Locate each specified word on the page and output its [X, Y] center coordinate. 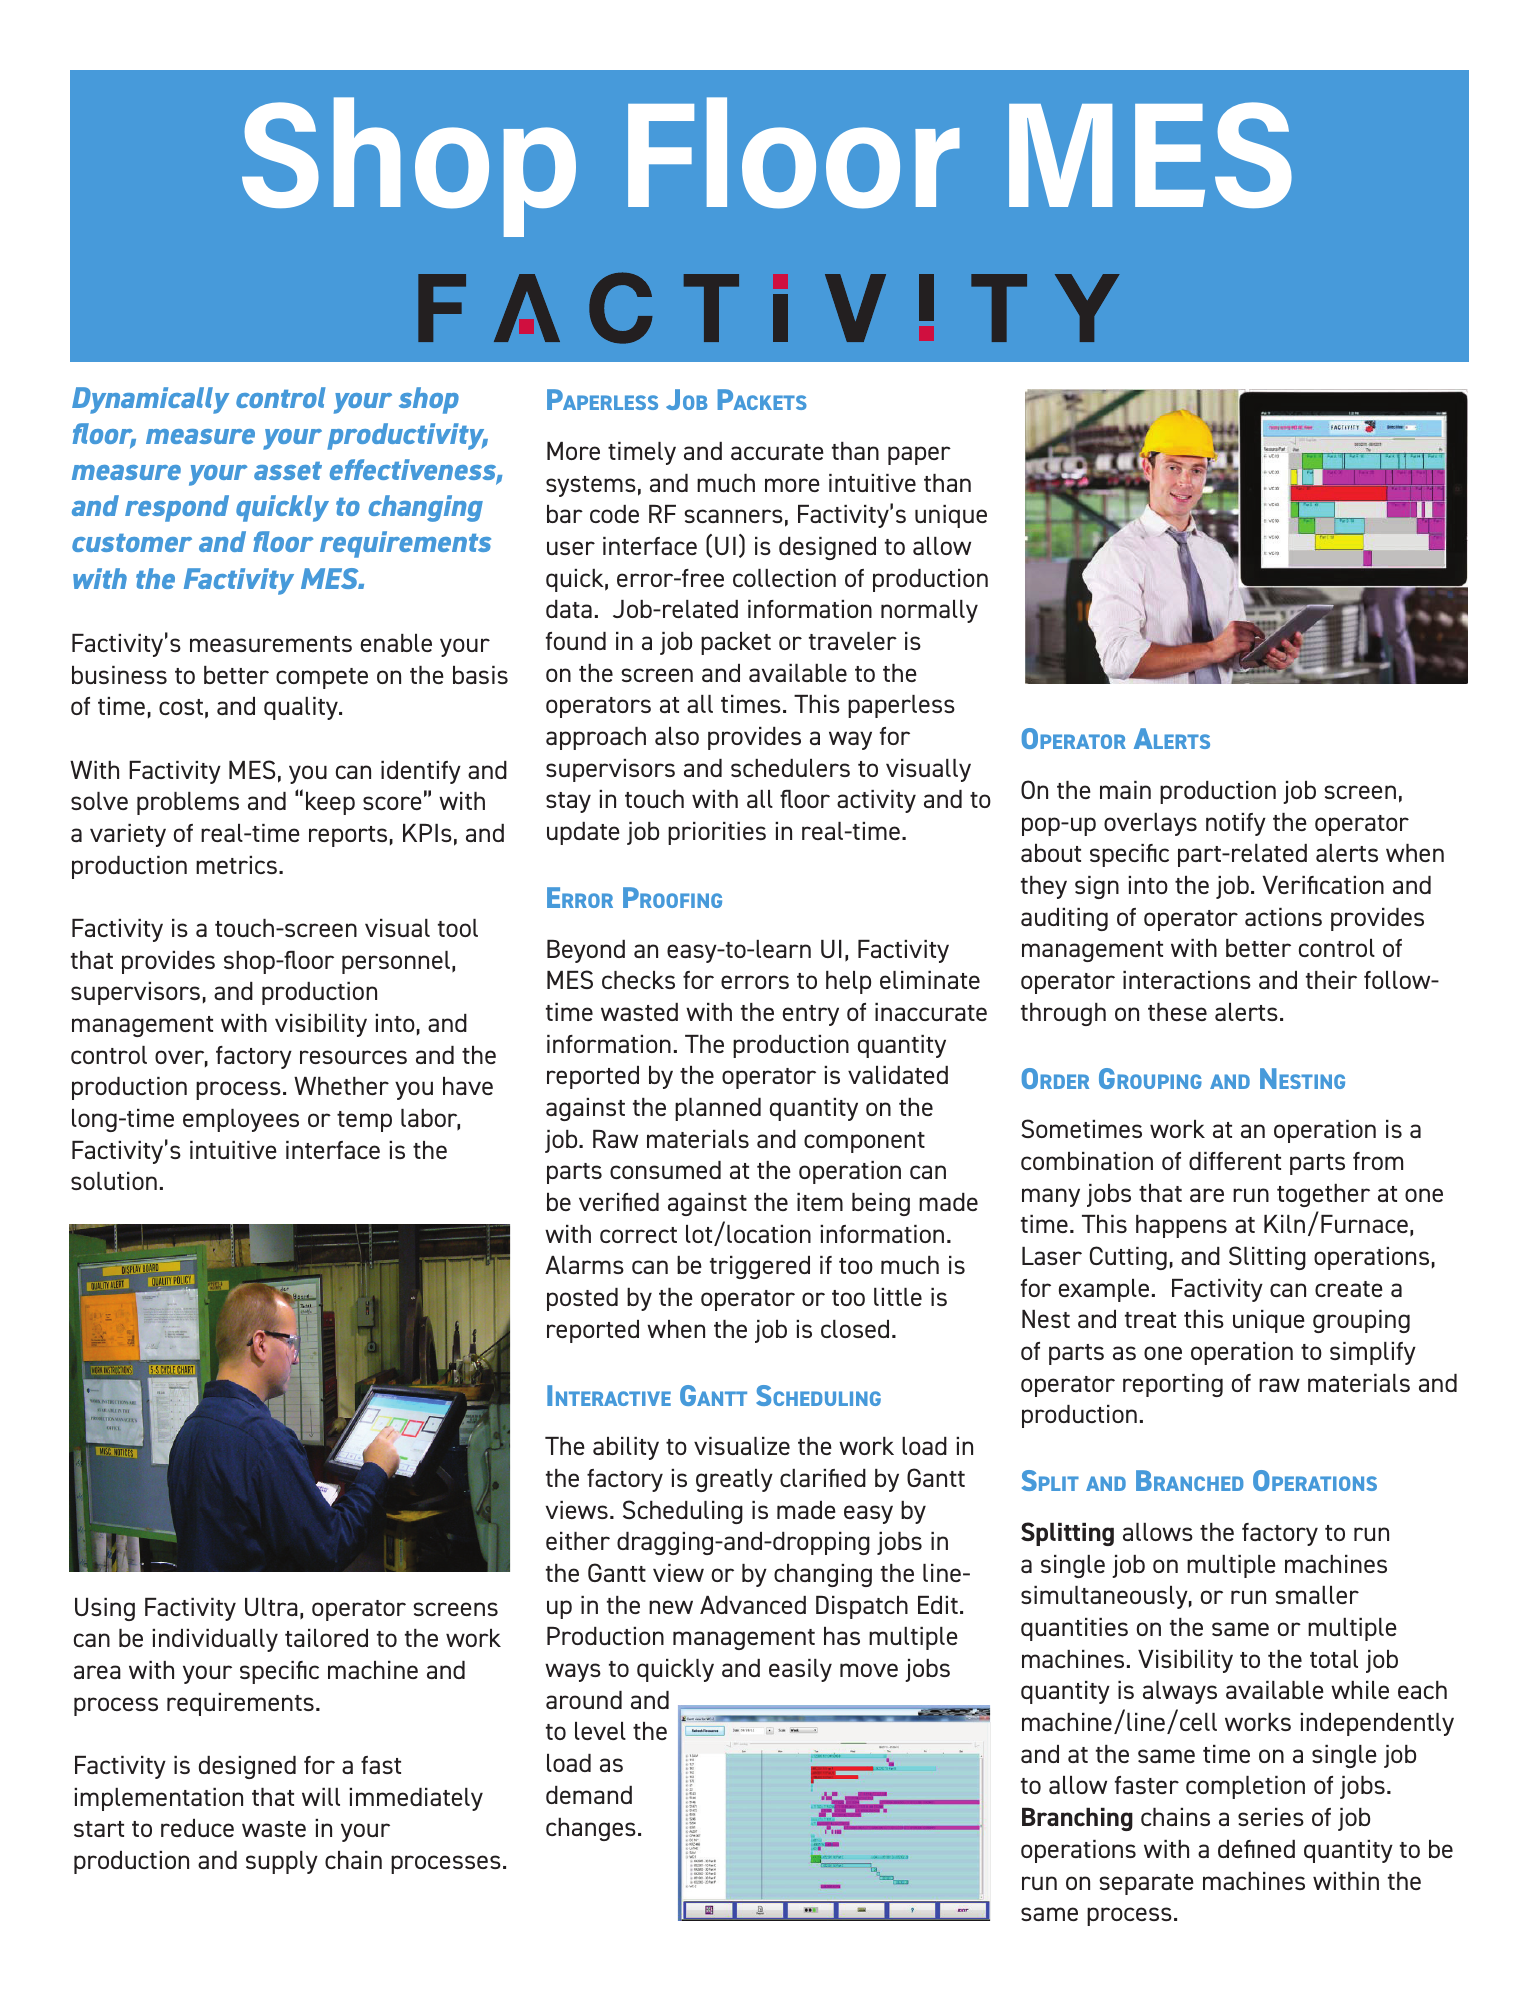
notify [1236, 824]
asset [288, 471]
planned [718, 1109]
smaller [1317, 1595]
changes [591, 1829]
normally [929, 611]
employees [241, 1120]
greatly [734, 1480]
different [1235, 1161]
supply [282, 1862]
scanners [733, 516]
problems [188, 803]
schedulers [790, 768]
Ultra [271, 1607]
